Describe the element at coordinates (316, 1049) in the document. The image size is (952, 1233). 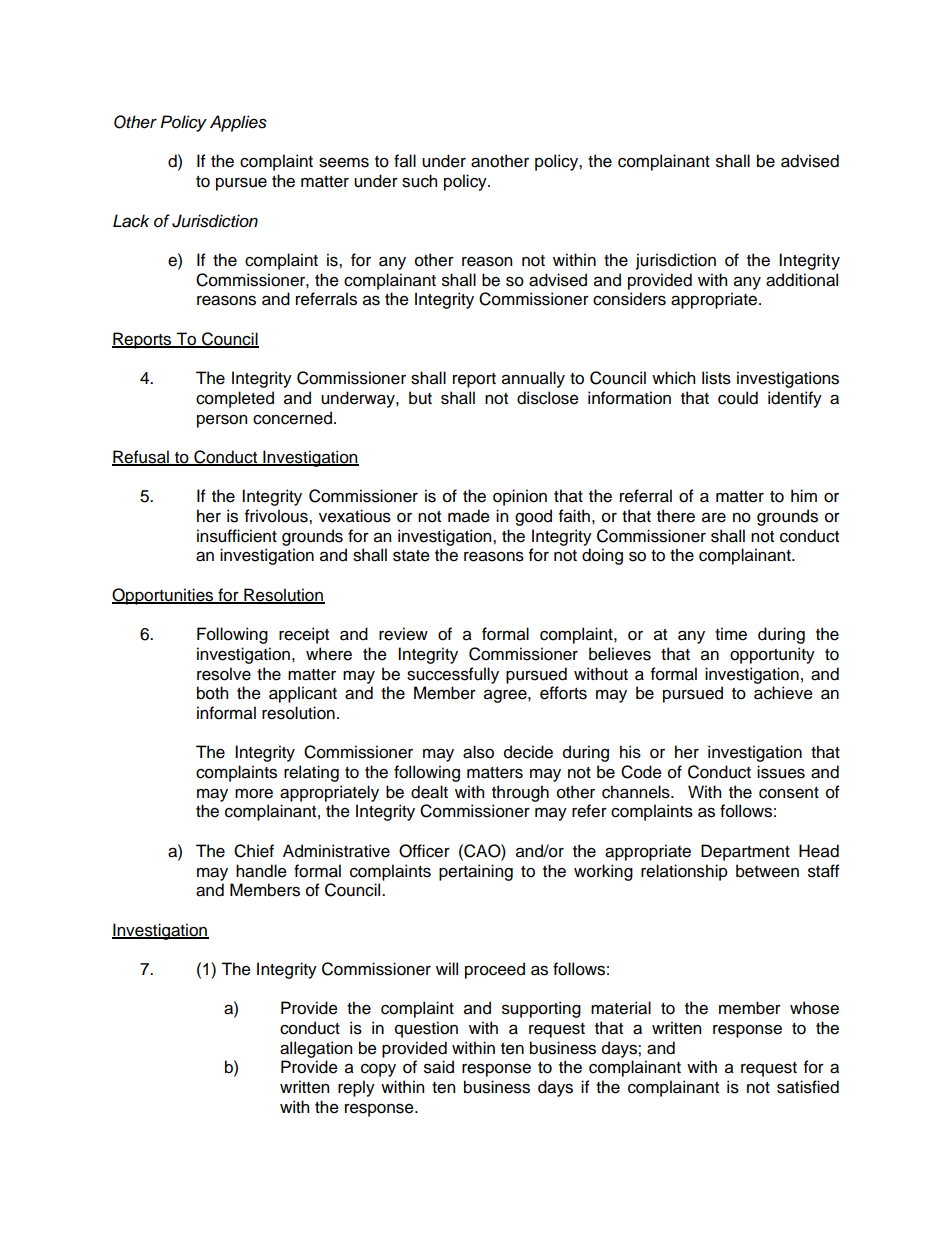
I see `allegation` at that location.
